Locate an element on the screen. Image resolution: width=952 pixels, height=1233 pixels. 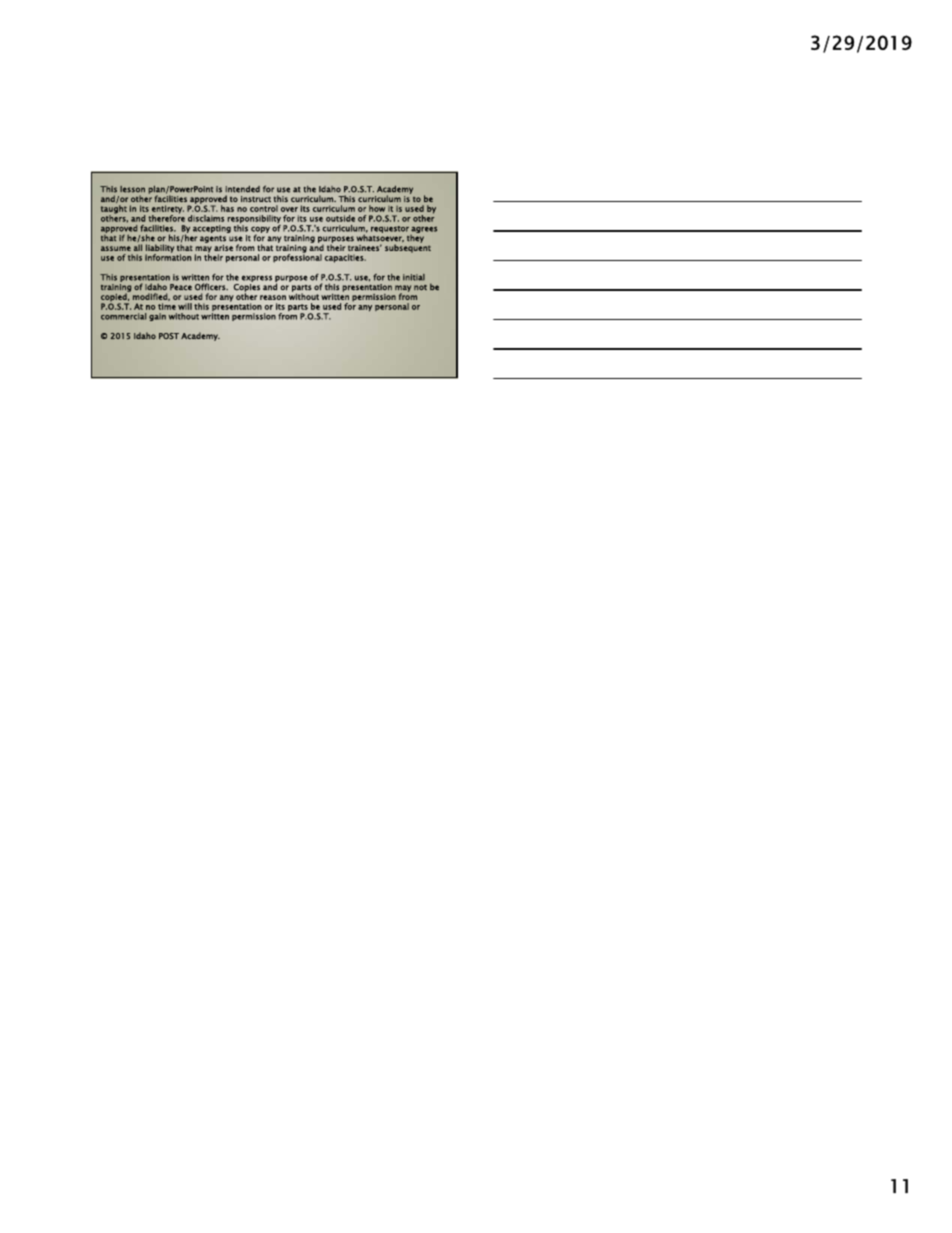
instruct is located at coordinates (256, 199).
